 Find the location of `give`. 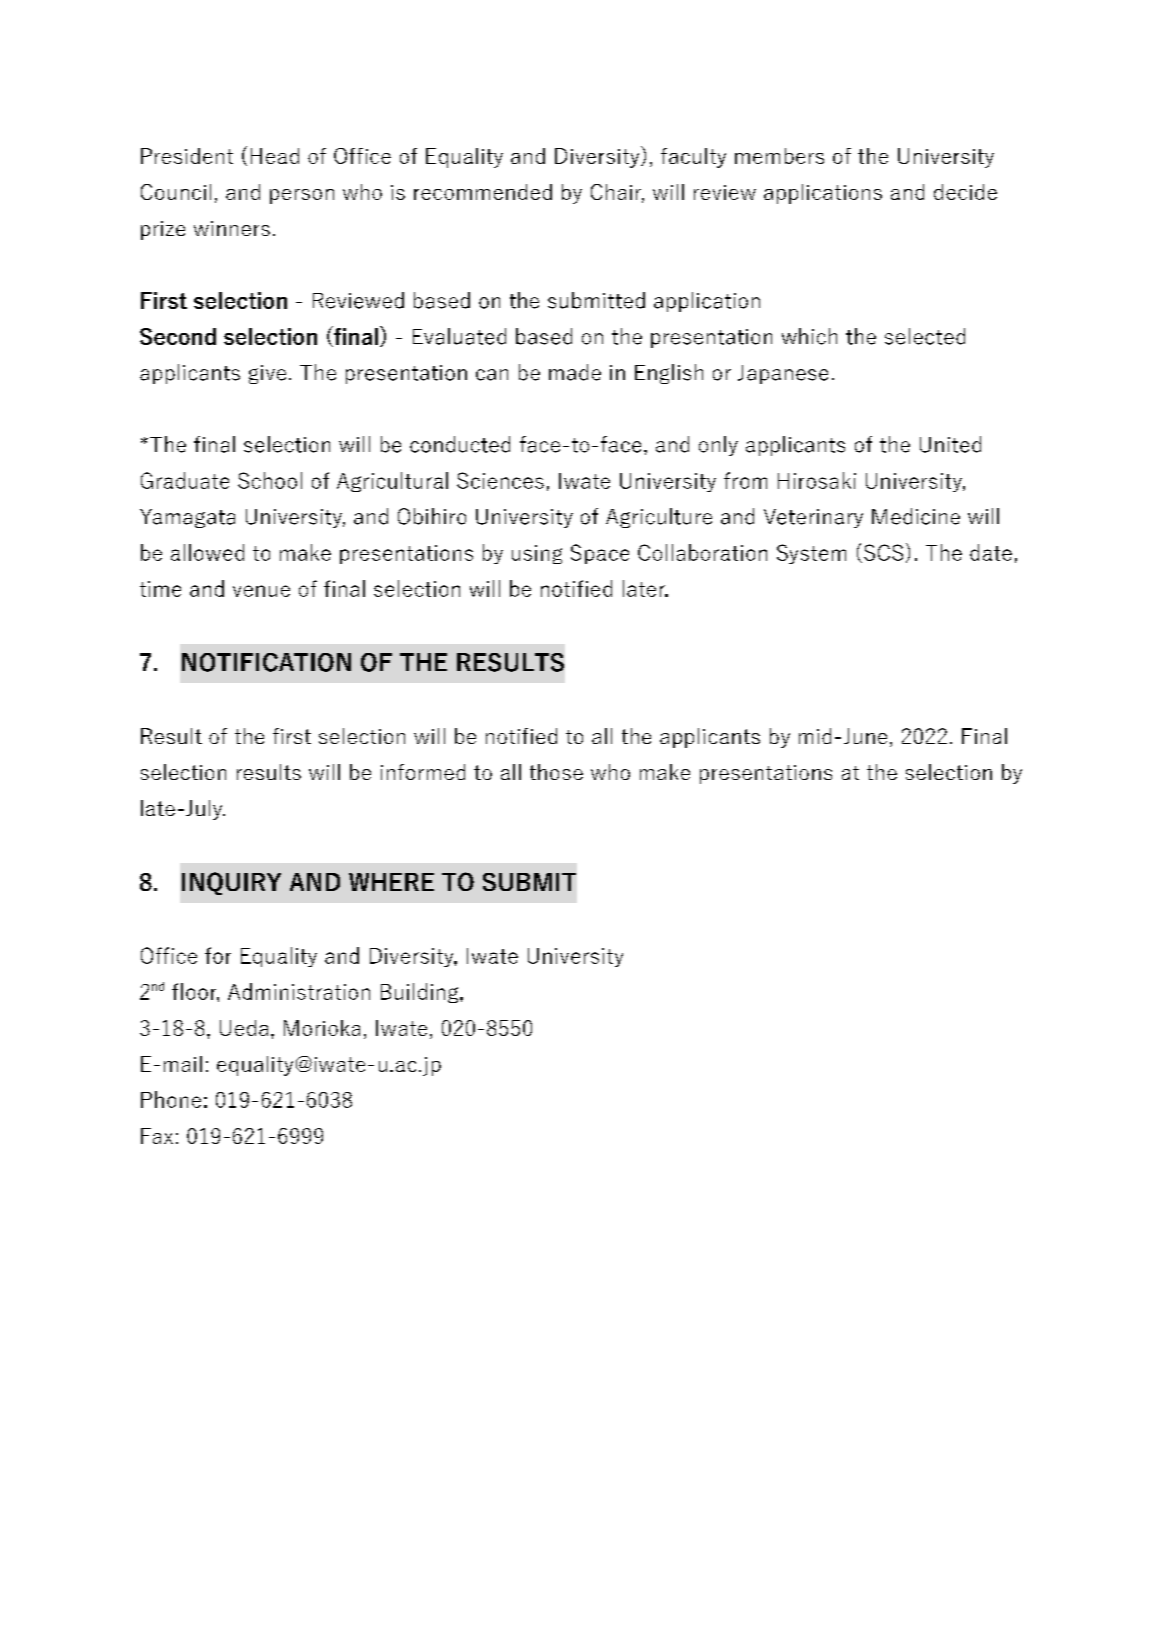

give is located at coordinates (267, 374).
